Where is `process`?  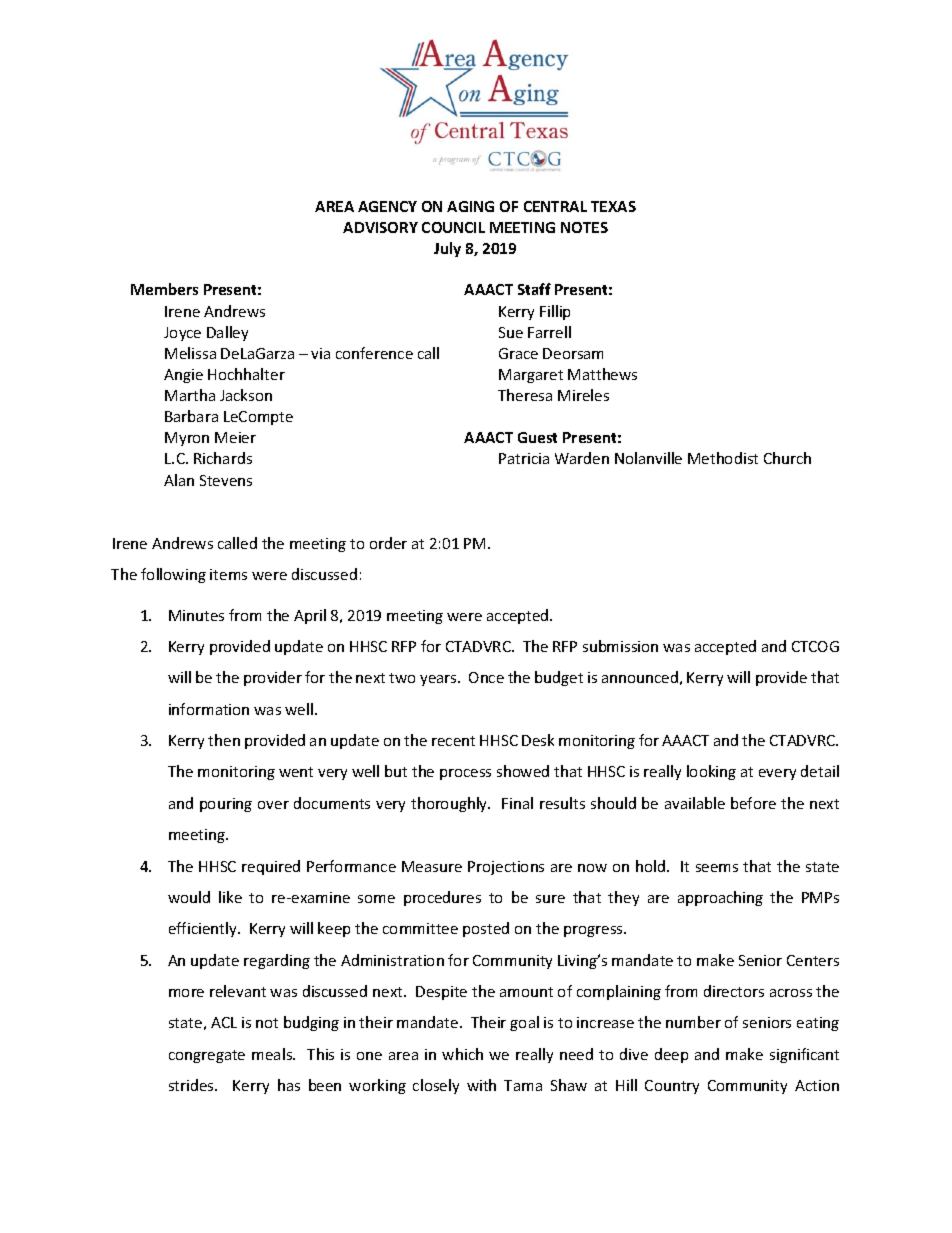
process is located at coordinates (465, 774).
